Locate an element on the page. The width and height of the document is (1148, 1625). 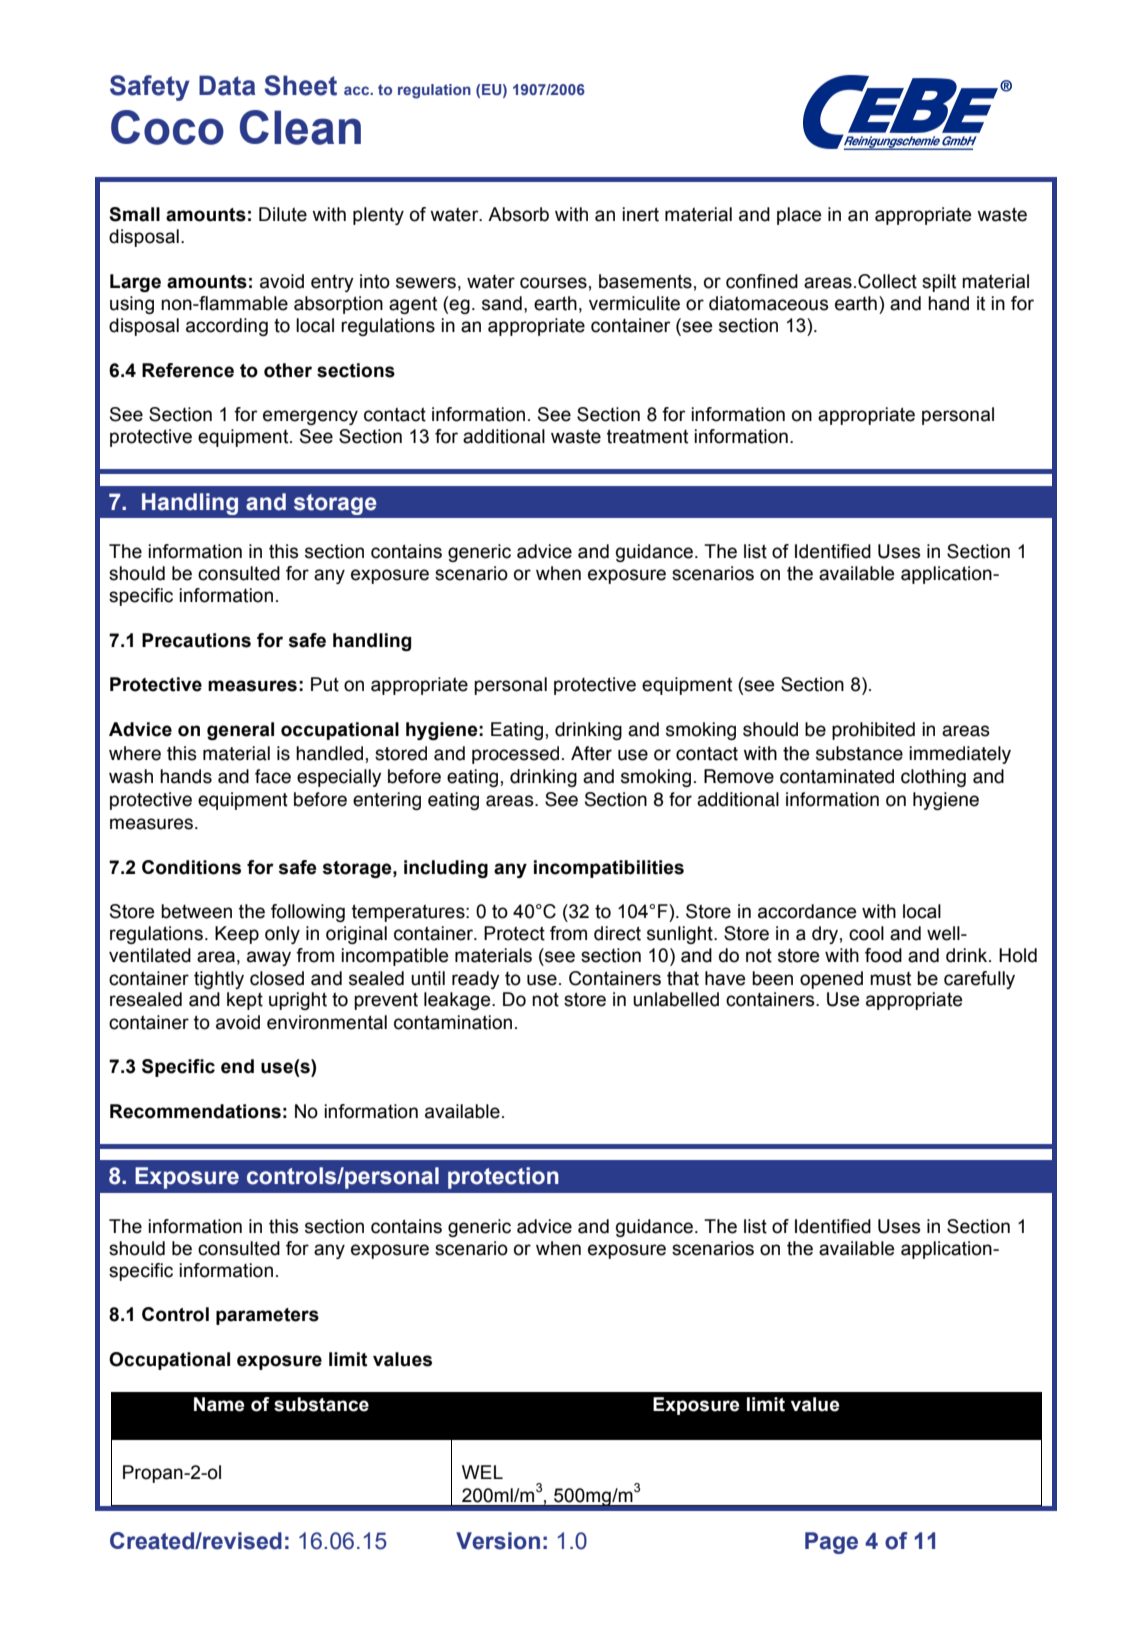
Name is located at coordinates (219, 1404).
